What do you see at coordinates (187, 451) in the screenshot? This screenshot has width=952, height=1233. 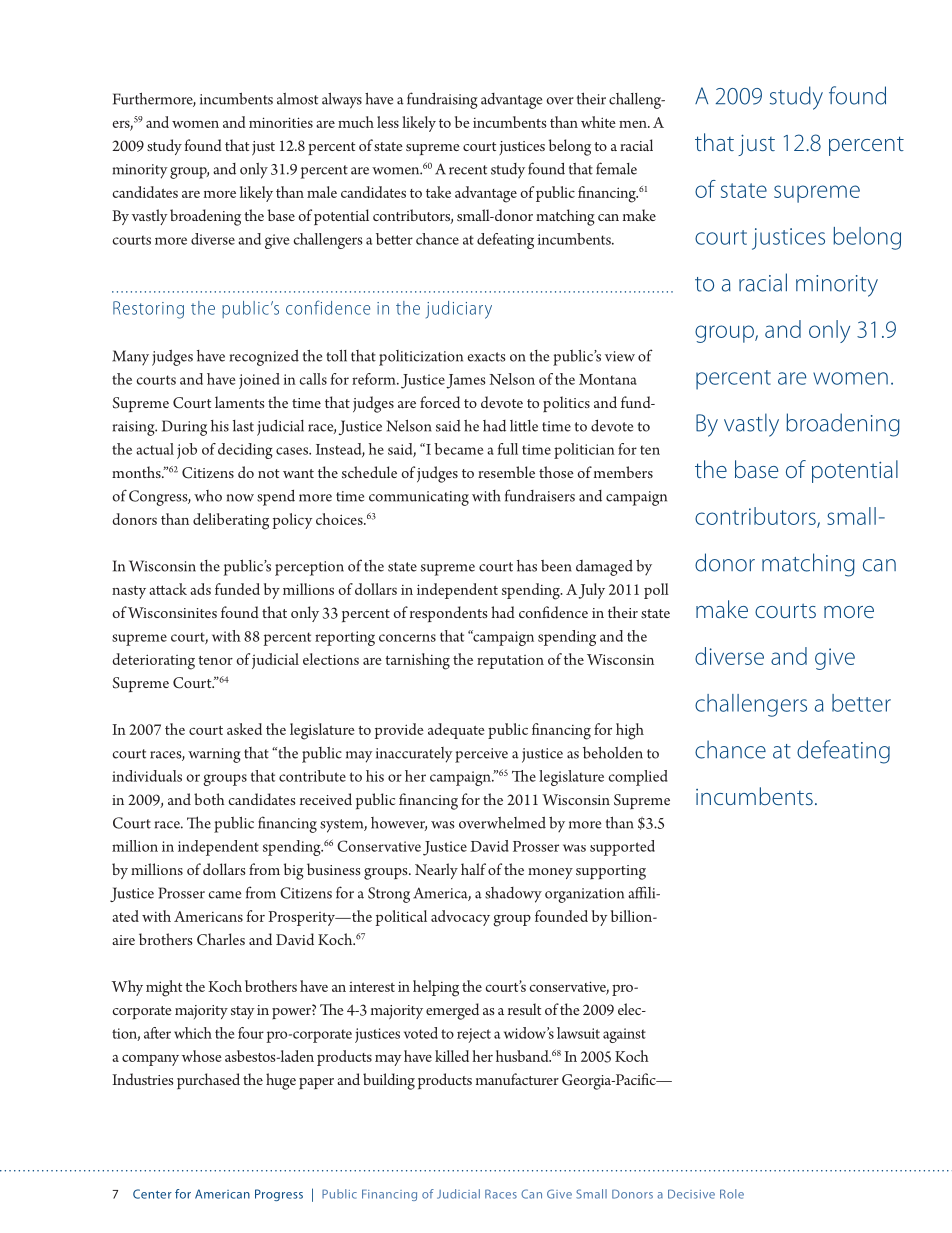 I see `job` at bounding box center [187, 451].
